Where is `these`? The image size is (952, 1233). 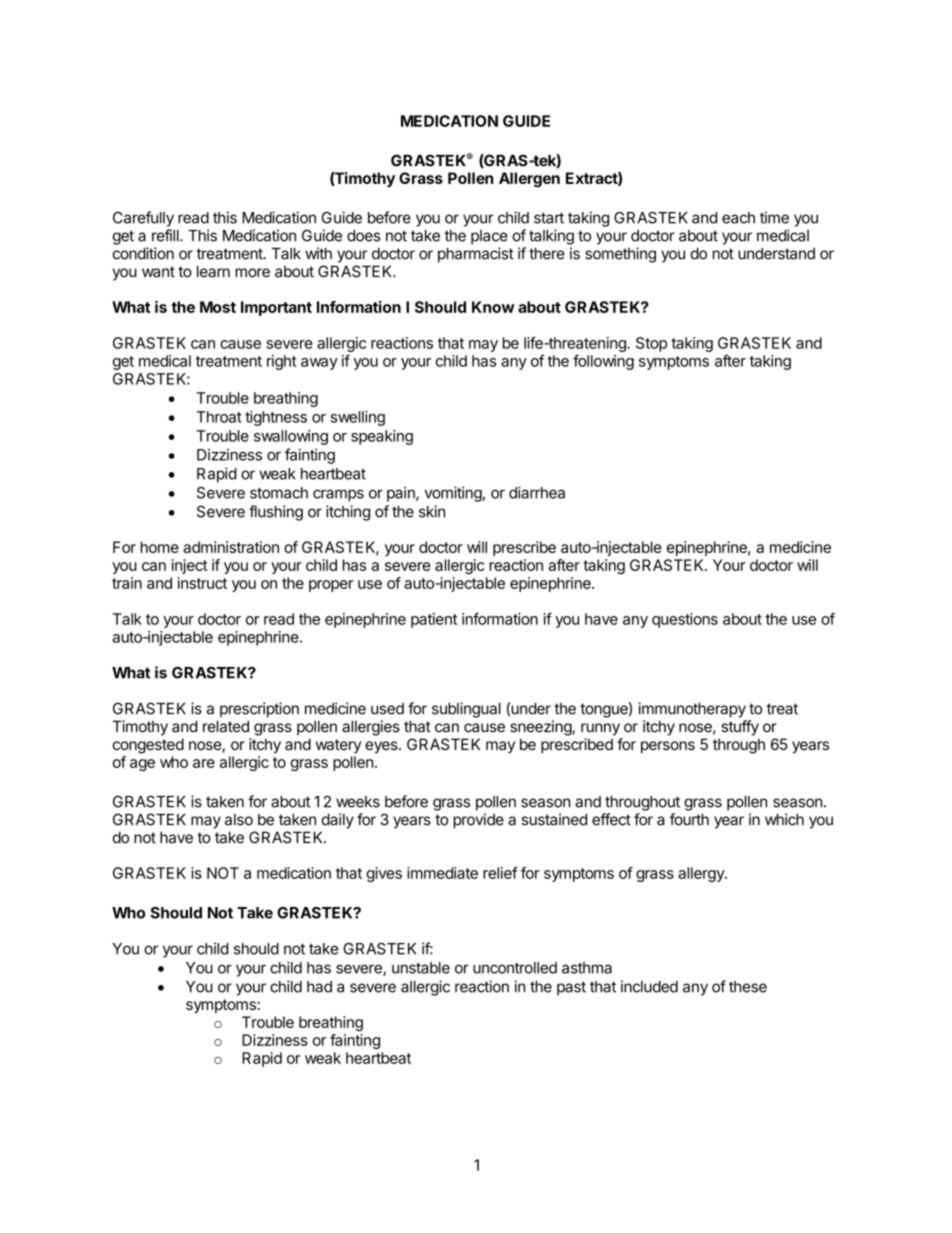
these is located at coordinates (748, 987).
